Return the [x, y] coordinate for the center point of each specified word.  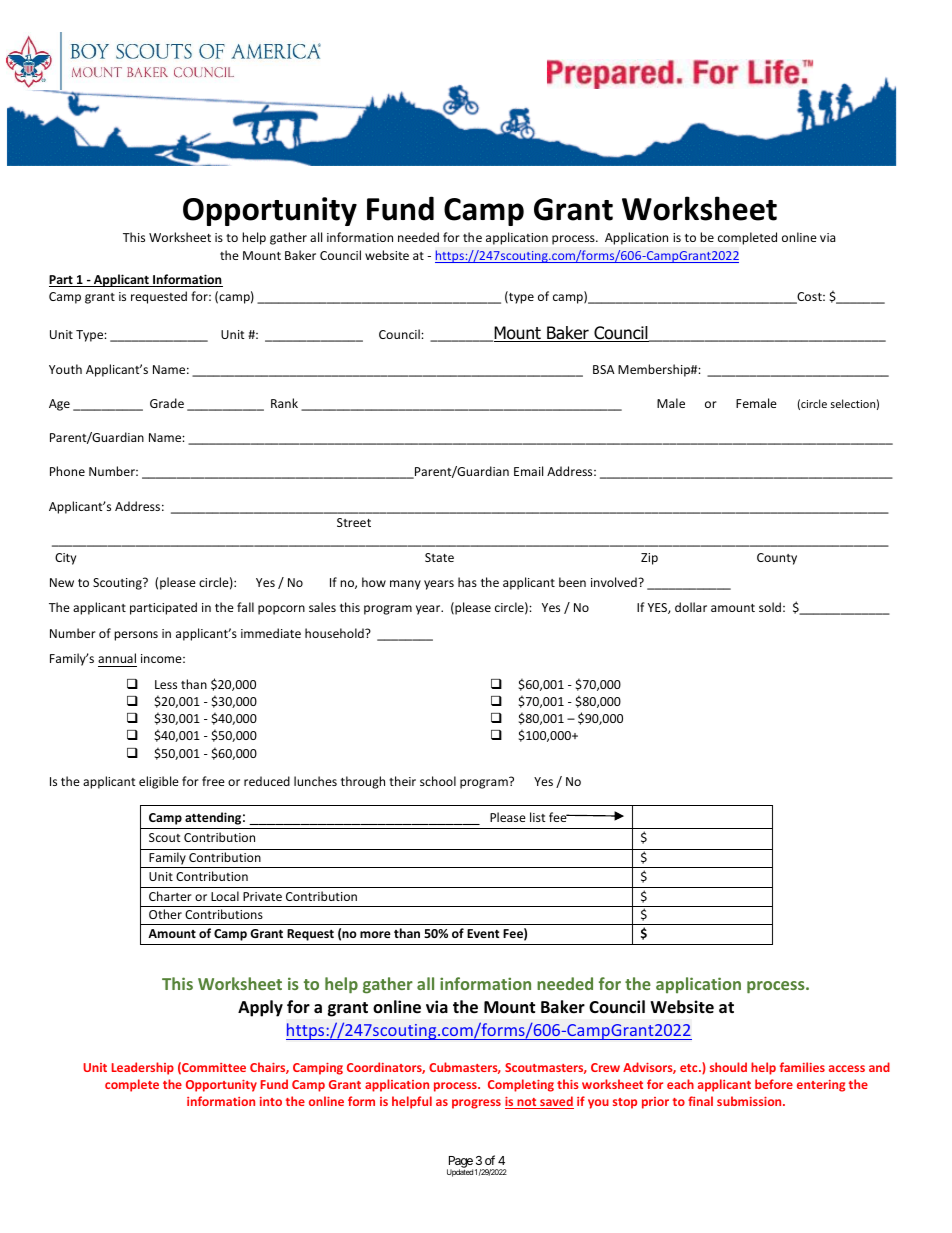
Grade [167, 403]
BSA [604, 369]
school [438, 781]
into [271, 1101]
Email [528, 471]
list [538, 817]
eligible [159, 782]
